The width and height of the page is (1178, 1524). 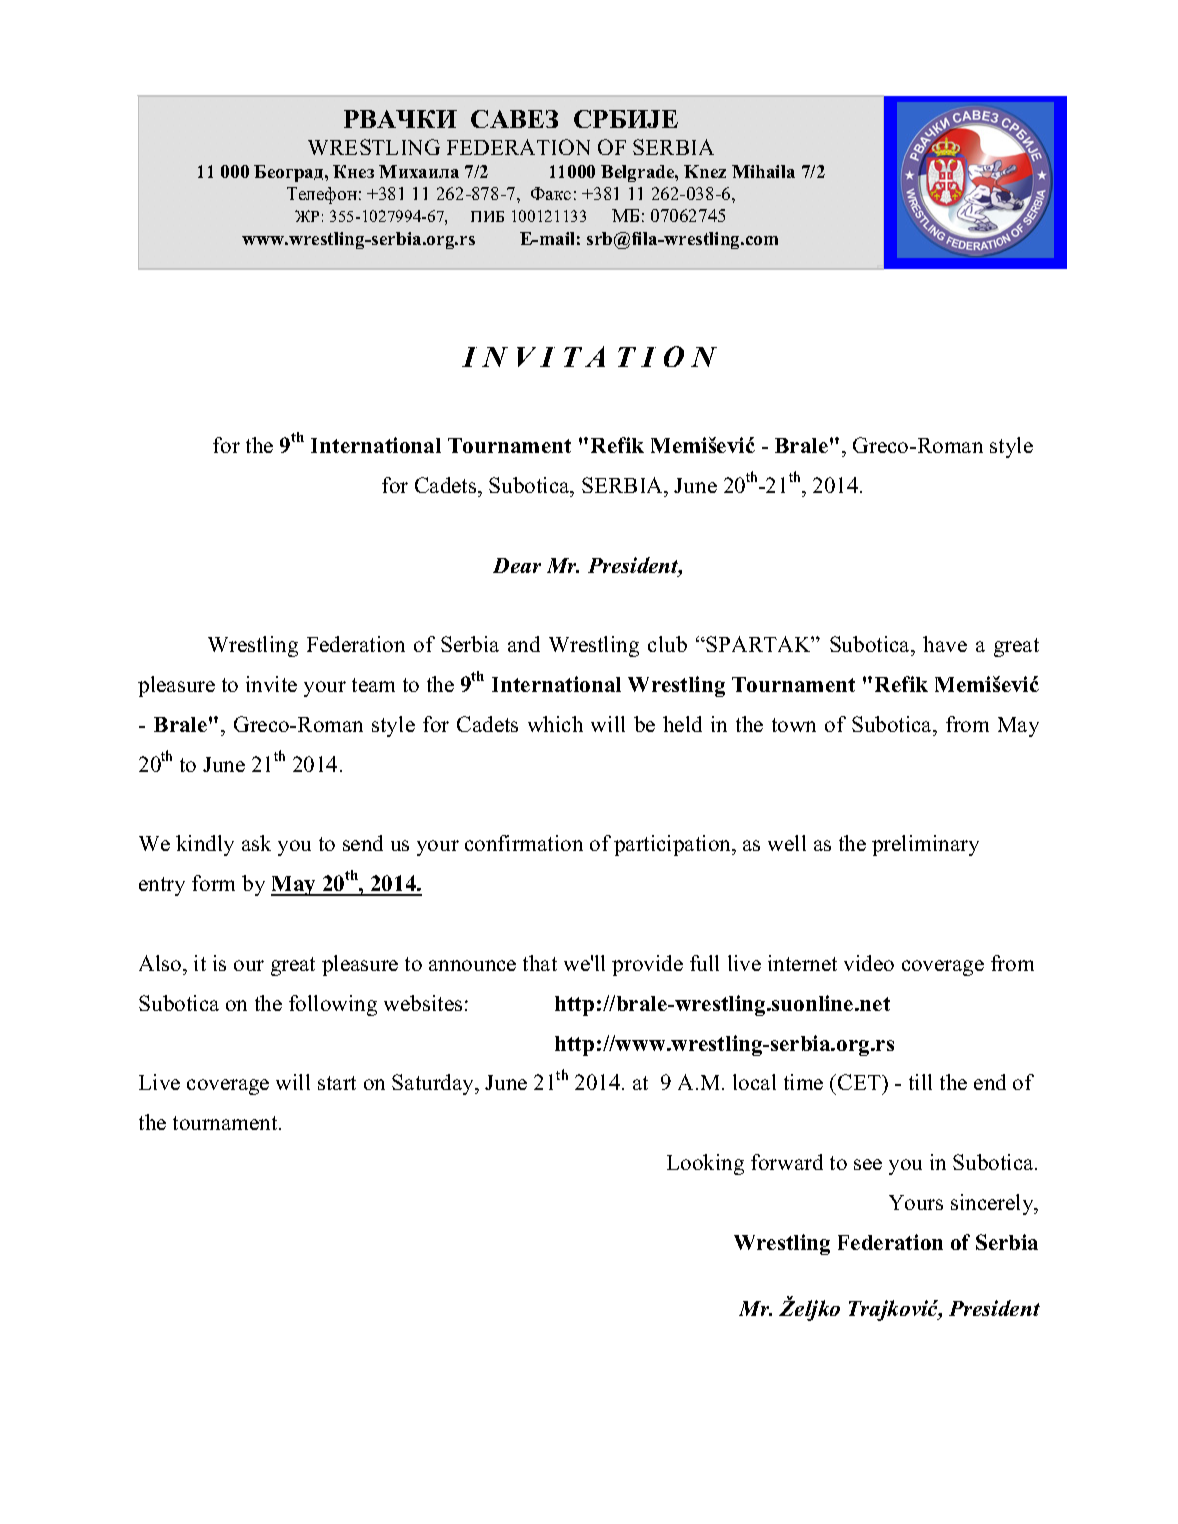 What do you see at coordinates (161, 963) in the page?
I see `Also` at bounding box center [161, 963].
